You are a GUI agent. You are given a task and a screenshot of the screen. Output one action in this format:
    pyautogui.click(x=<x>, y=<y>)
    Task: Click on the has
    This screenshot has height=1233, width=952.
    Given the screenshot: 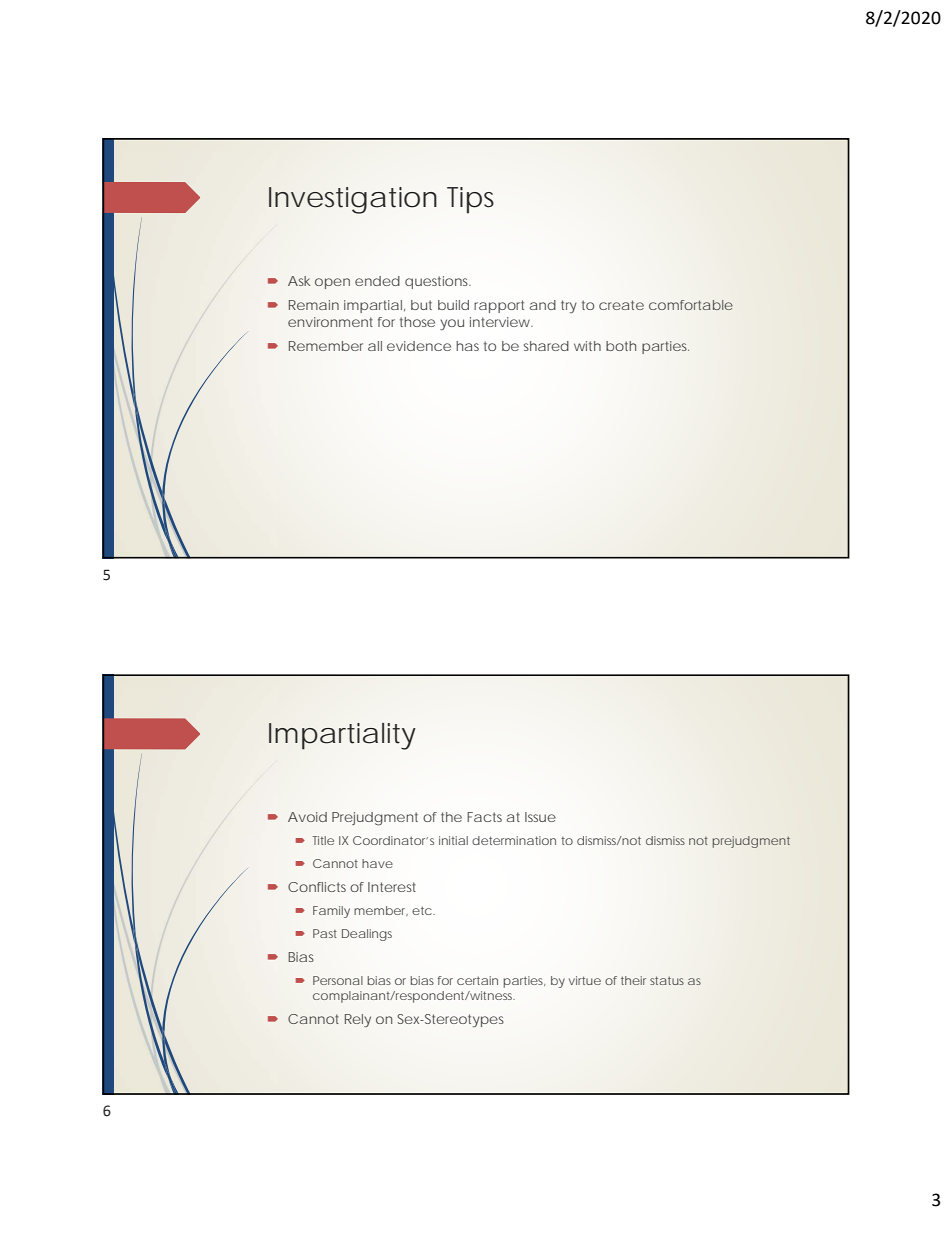 What is the action you would take?
    pyautogui.click(x=467, y=346)
